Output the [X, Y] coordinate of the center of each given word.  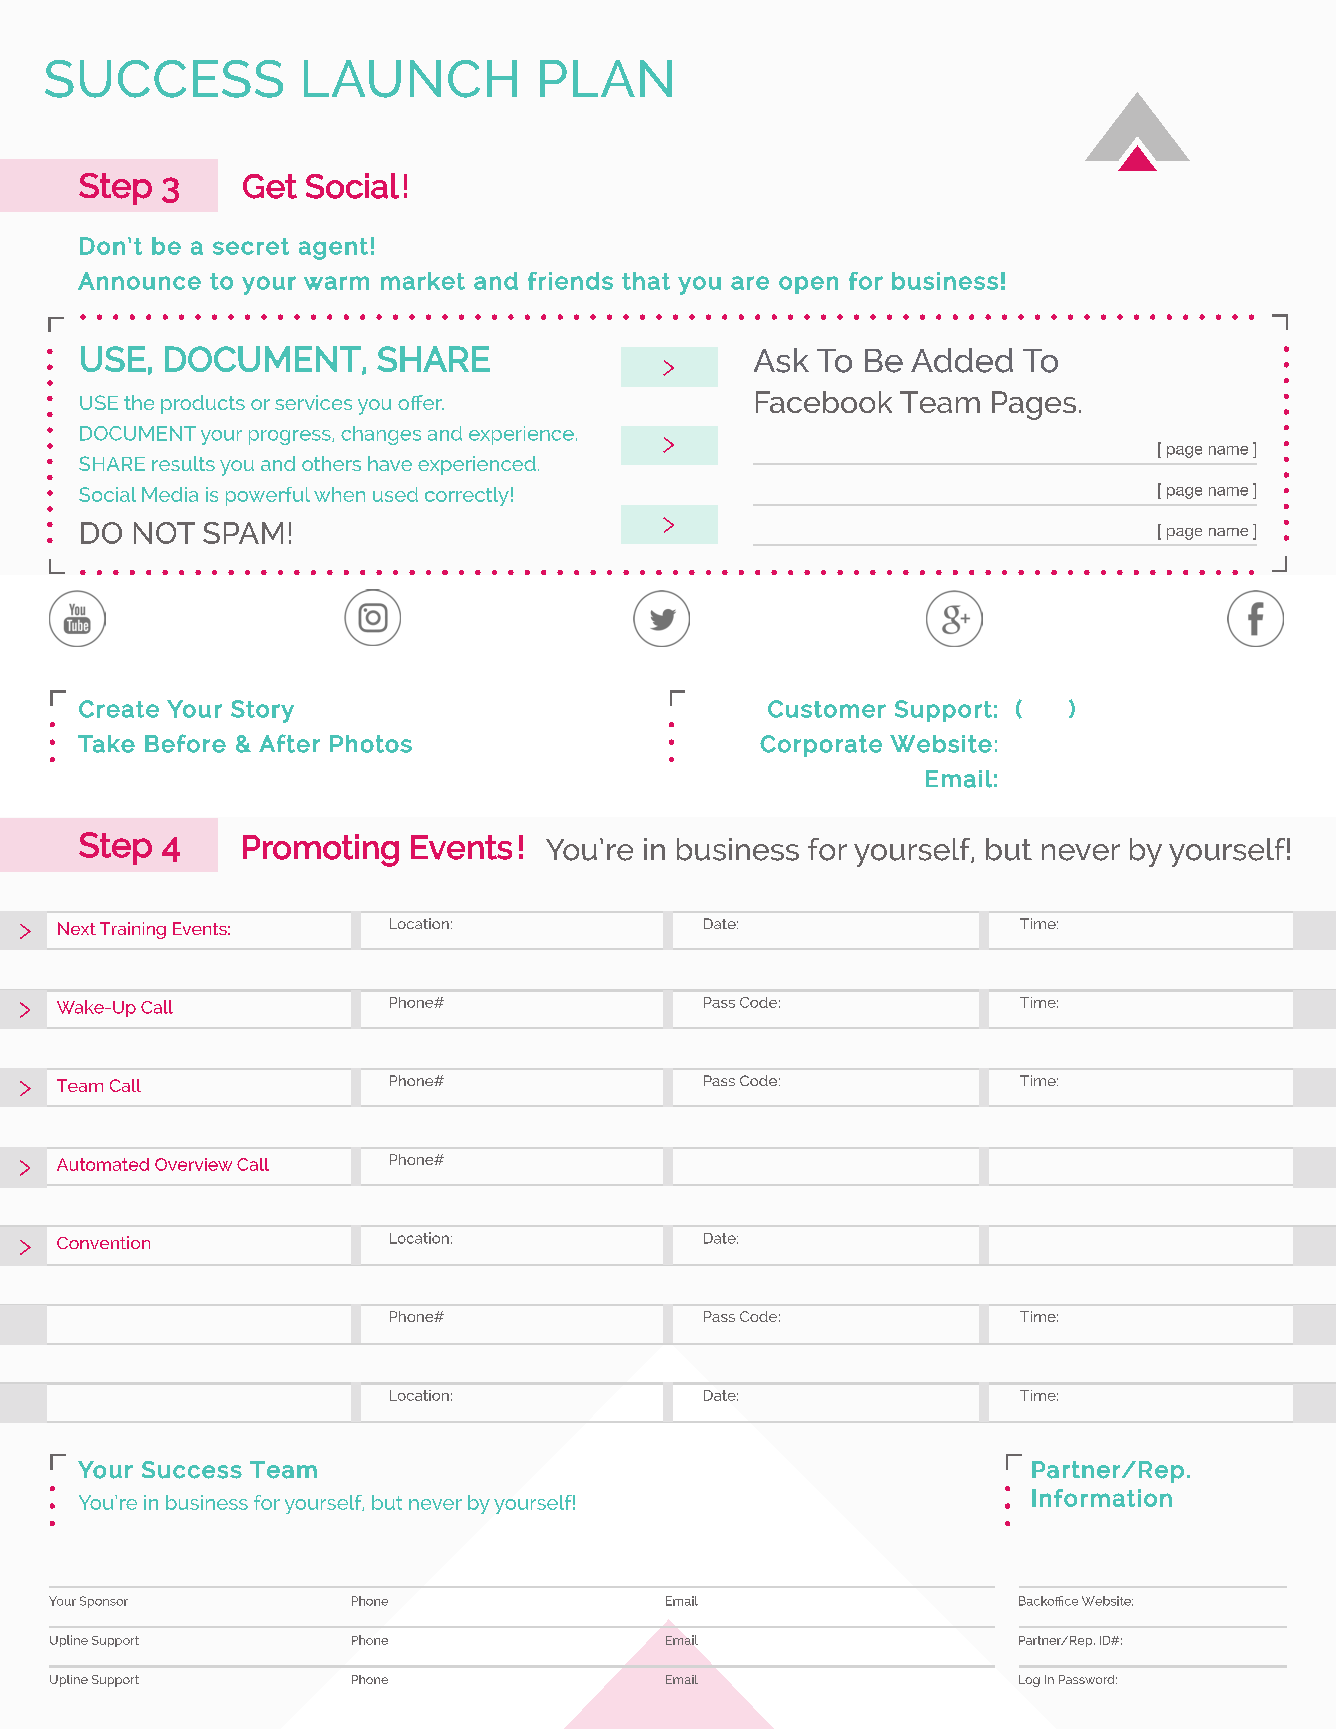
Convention [103, 1242]
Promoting [321, 850]
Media [170, 494]
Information [1102, 1498]
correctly [467, 496]
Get [270, 186]
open [808, 285]
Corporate [821, 746]
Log [1029, 1681]
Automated [103, 1164]
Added [962, 360]
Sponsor [104, 1602]
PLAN [606, 78]
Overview [193, 1164]
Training [133, 930]
